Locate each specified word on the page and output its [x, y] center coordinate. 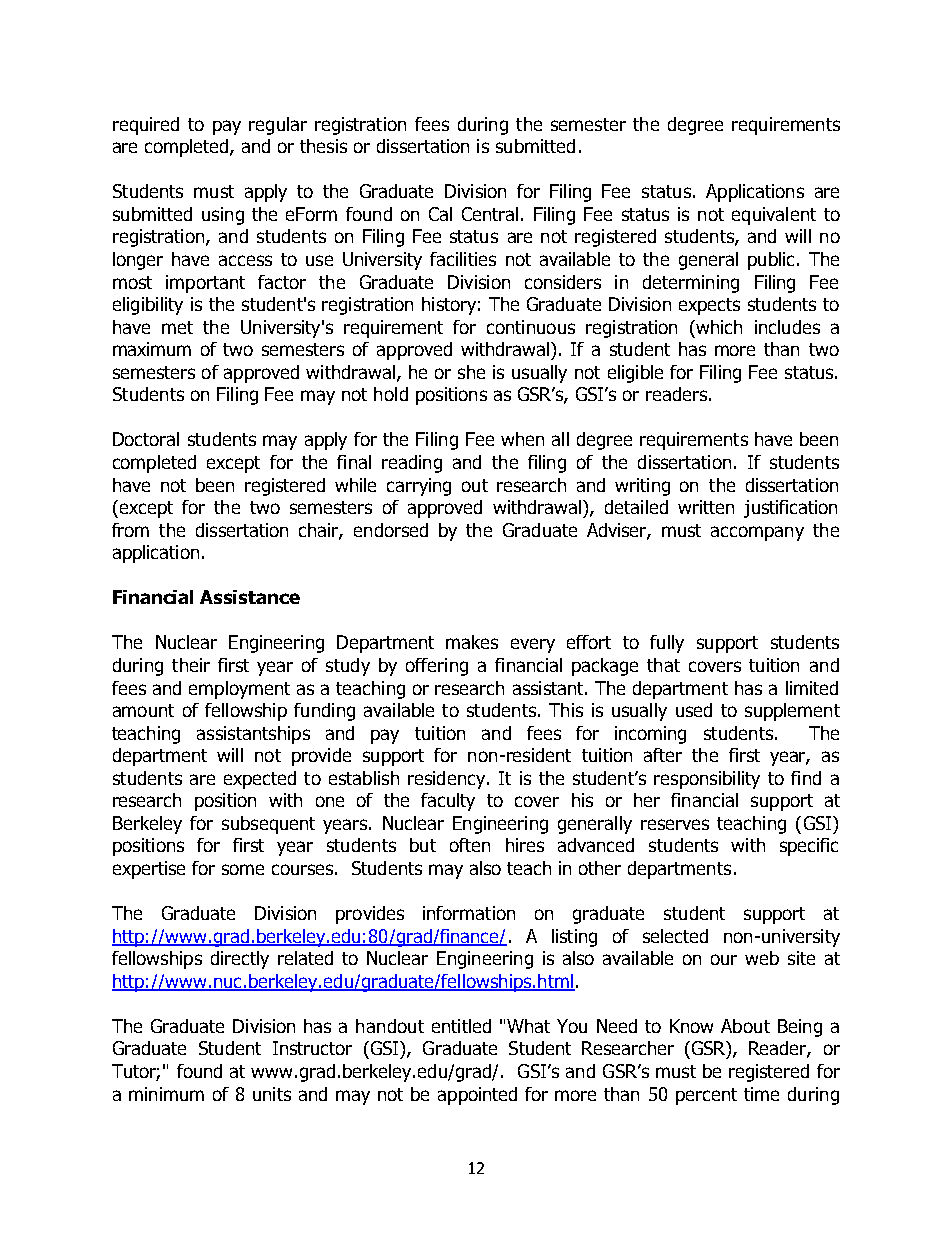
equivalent [774, 216]
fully [667, 644]
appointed [477, 1096]
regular [278, 126]
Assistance [250, 597]
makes [472, 642]
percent [706, 1096]
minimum [166, 1094]
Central [490, 214]
